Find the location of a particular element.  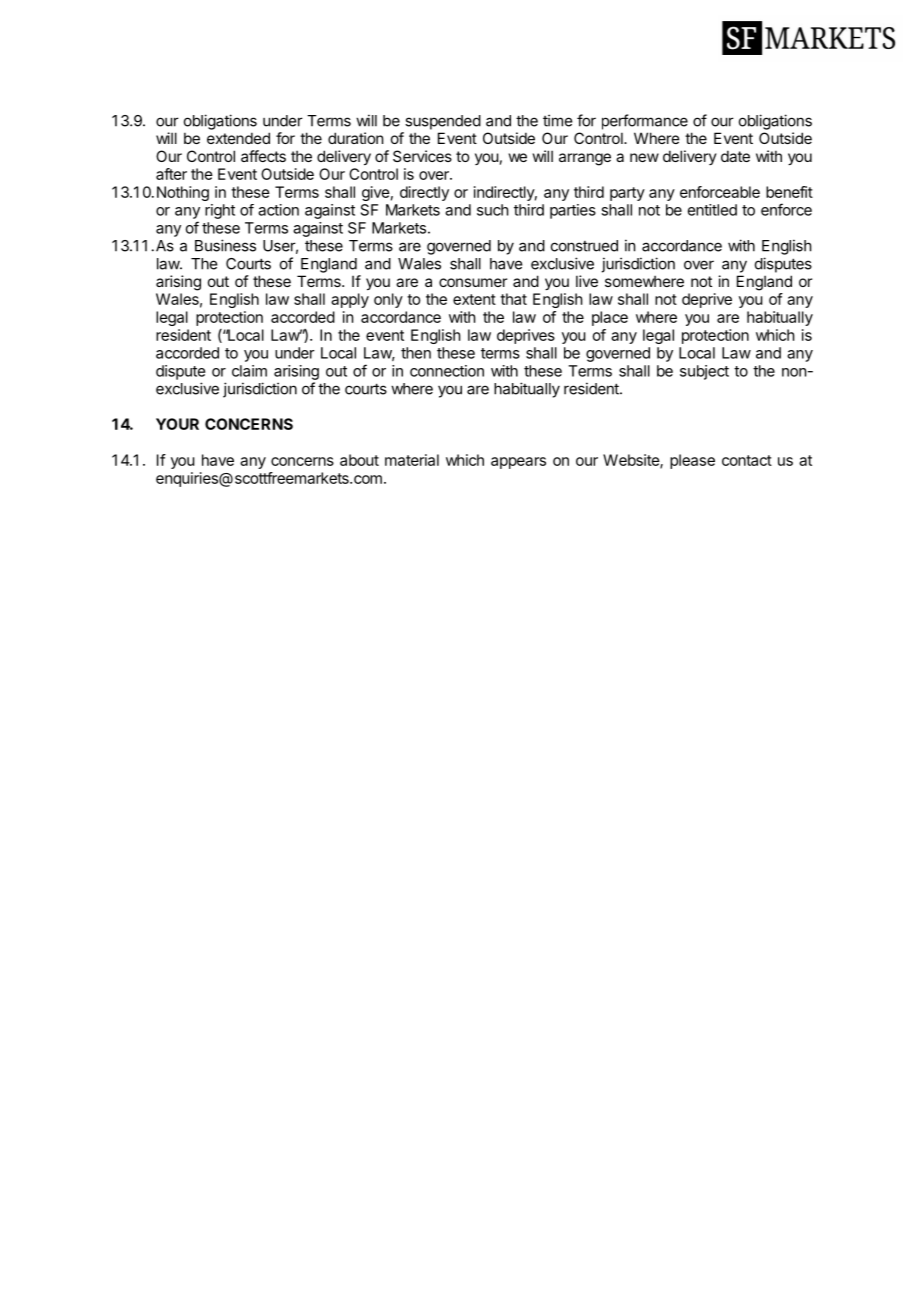

performance is located at coordinates (645, 122).
